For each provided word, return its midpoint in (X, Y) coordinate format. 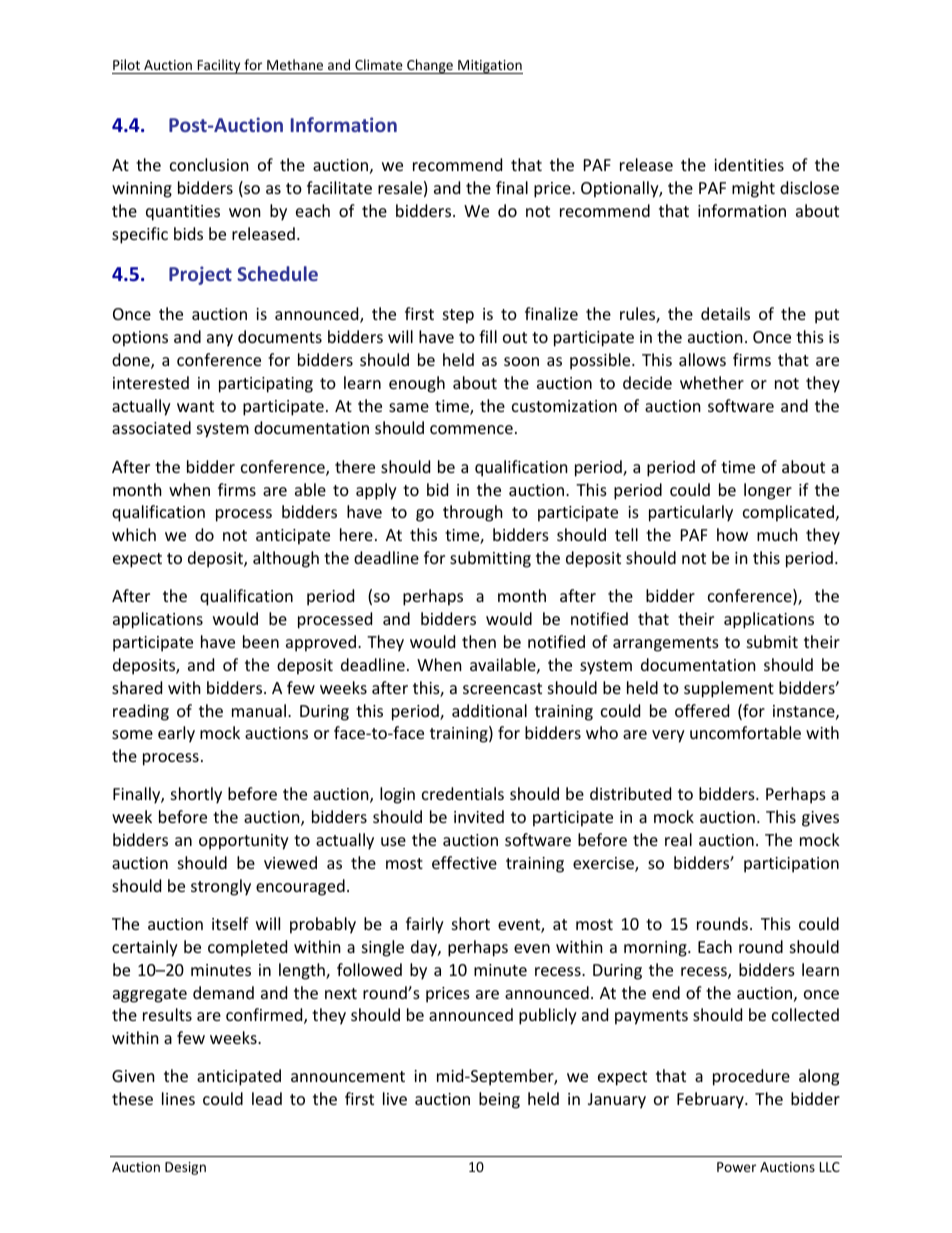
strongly (221, 887)
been (261, 641)
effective (464, 862)
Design (185, 1168)
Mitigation (489, 67)
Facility (219, 66)
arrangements (666, 644)
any (220, 340)
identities (749, 164)
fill (488, 336)
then (479, 641)
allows (702, 359)
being (499, 1100)
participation (791, 865)
